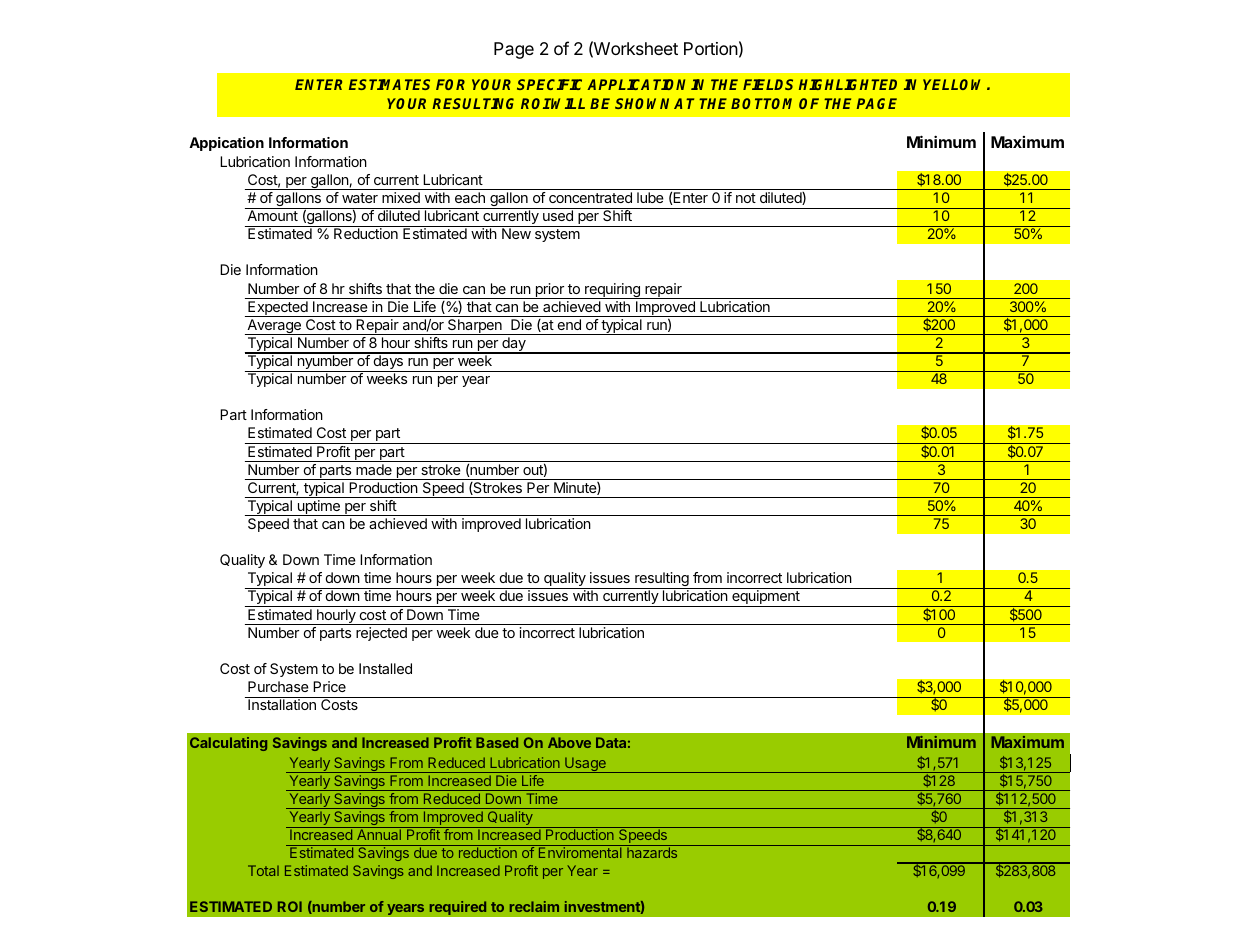 This screenshot has width=1233, height=952. I want to click on requiring, so click(612, 291).
